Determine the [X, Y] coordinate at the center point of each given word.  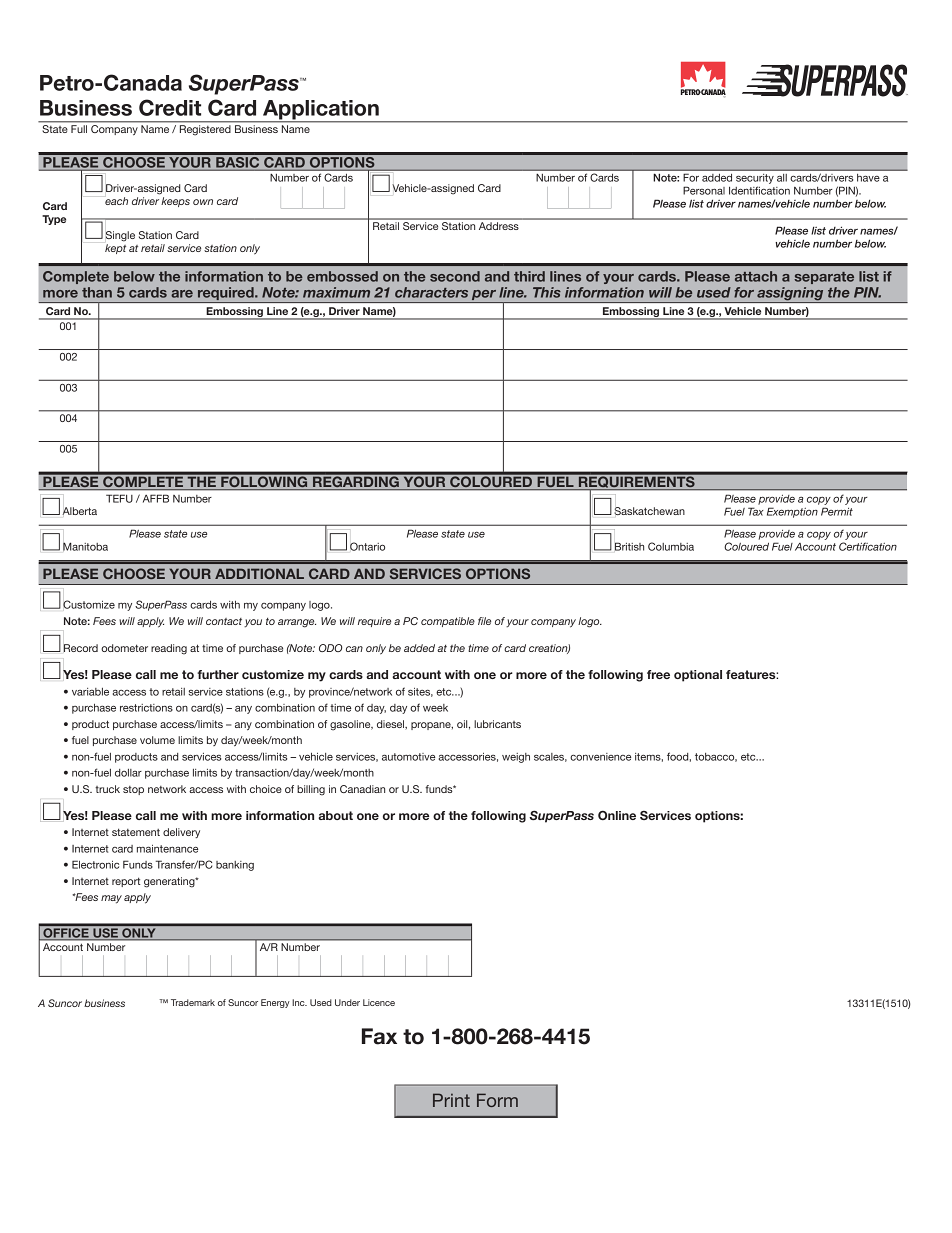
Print [451, 1100]
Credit [170, 107]
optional [698, 676]
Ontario [367, 546]
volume [157, 740]
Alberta [79, 511]
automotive [408, 757]
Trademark [193, 1002]
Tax [756, 511]
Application [321, 111]
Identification [759, 190]
